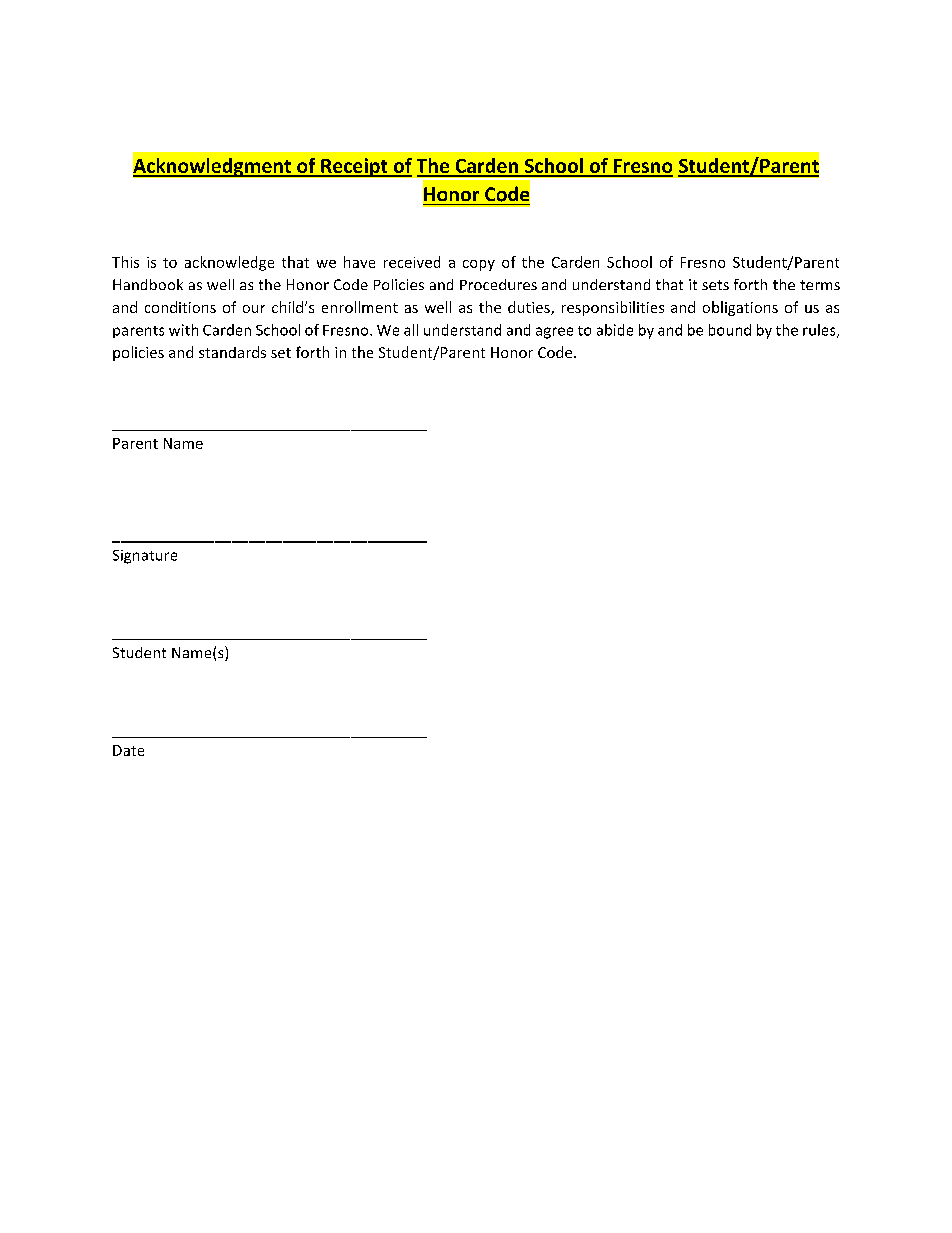 The width and height of the screenshot is (952, 1233). Describe the element at coordinates (128, 750) in the screenshot. I see `Date` at that location.
